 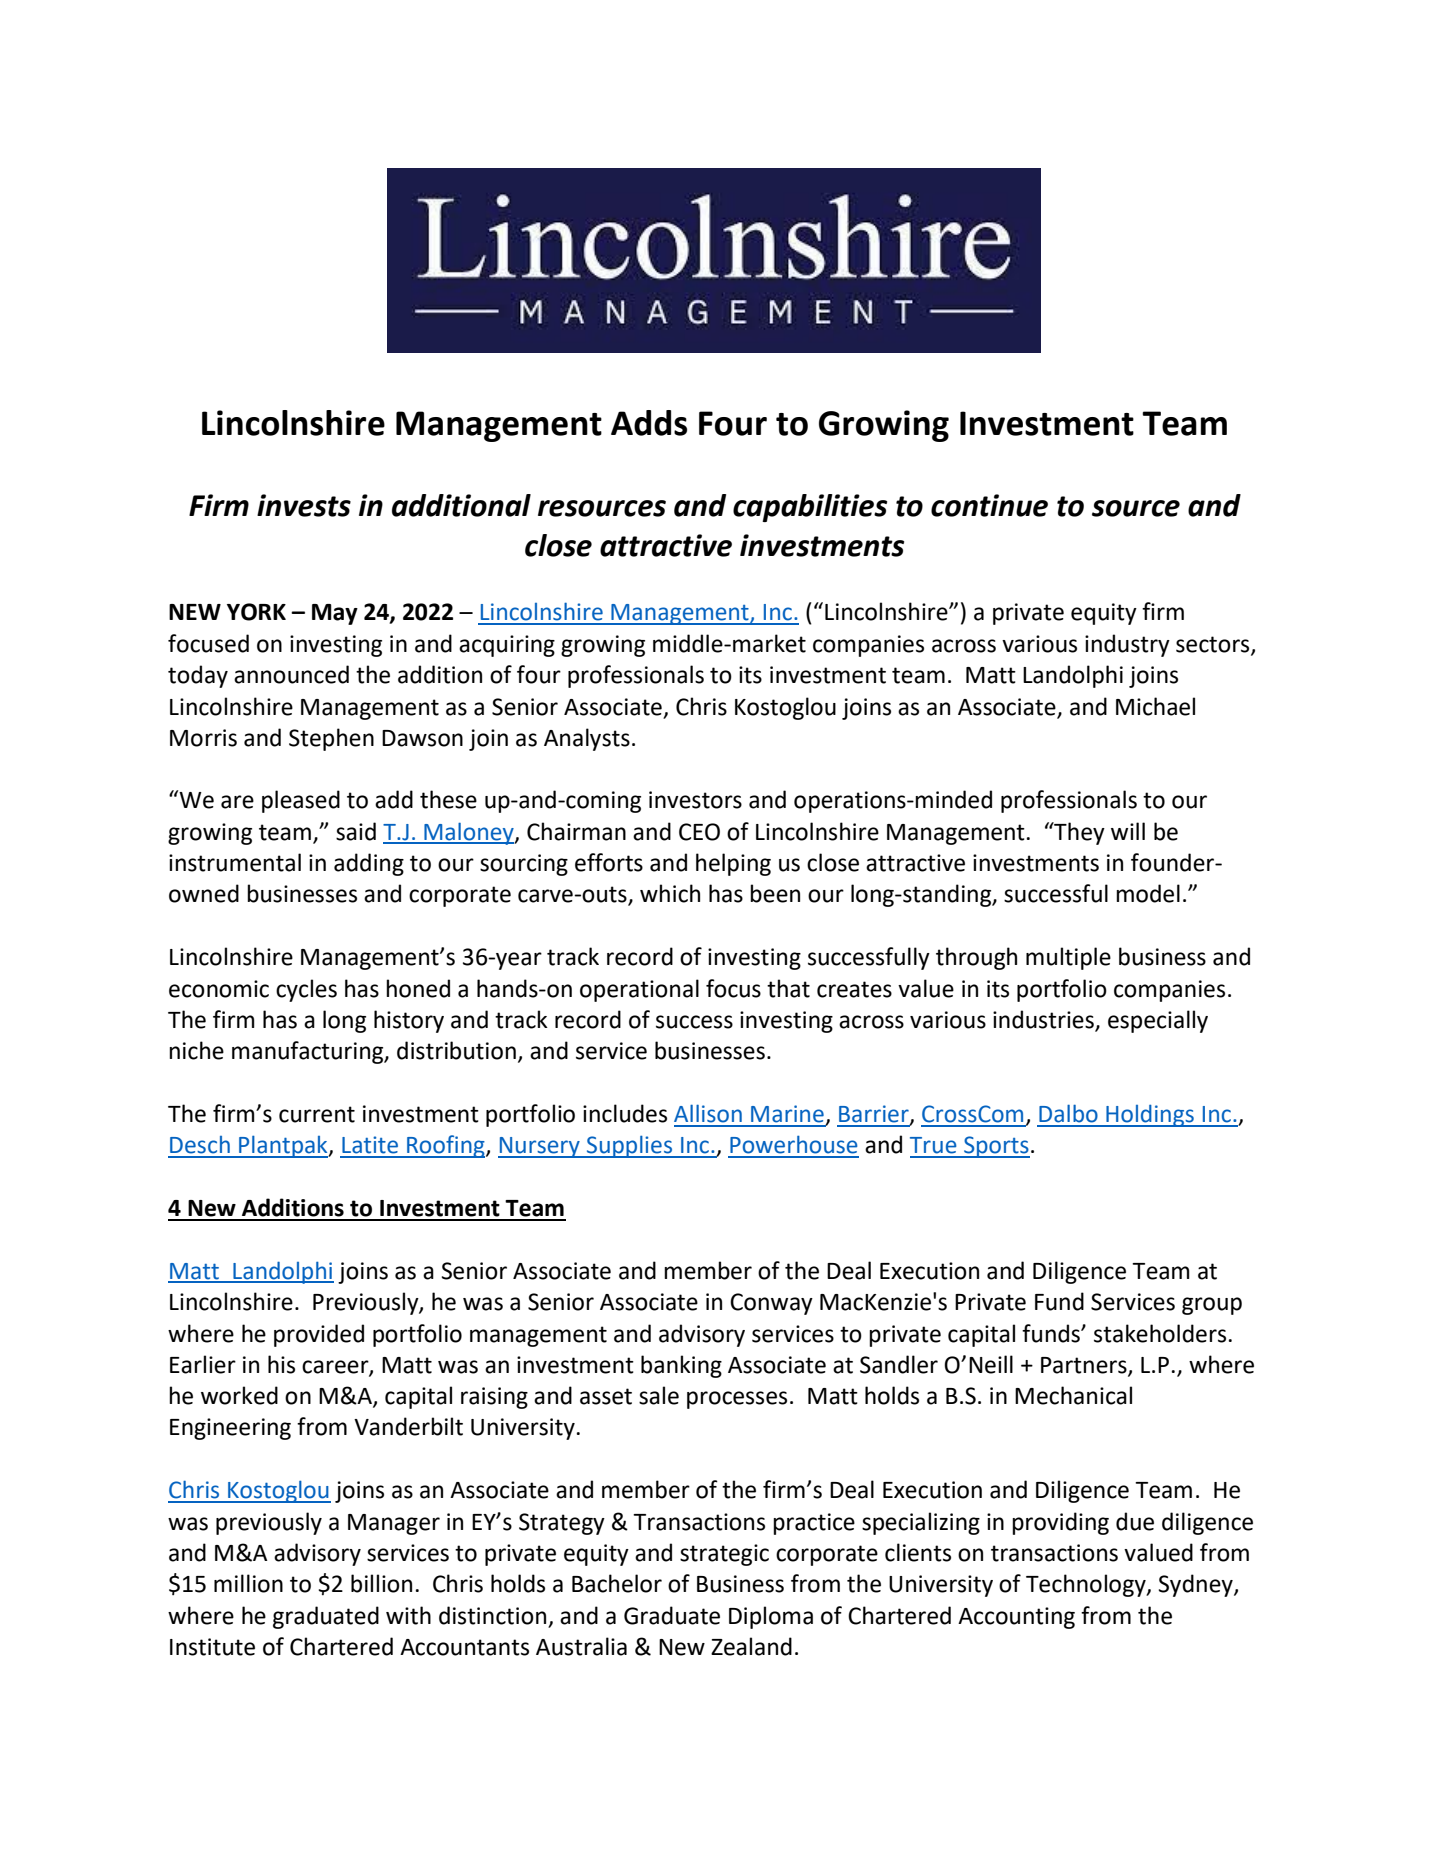 What do you see at coordinates (639, 990) in the screenshot?
I see `operational` at bounding box center [639, 990].
